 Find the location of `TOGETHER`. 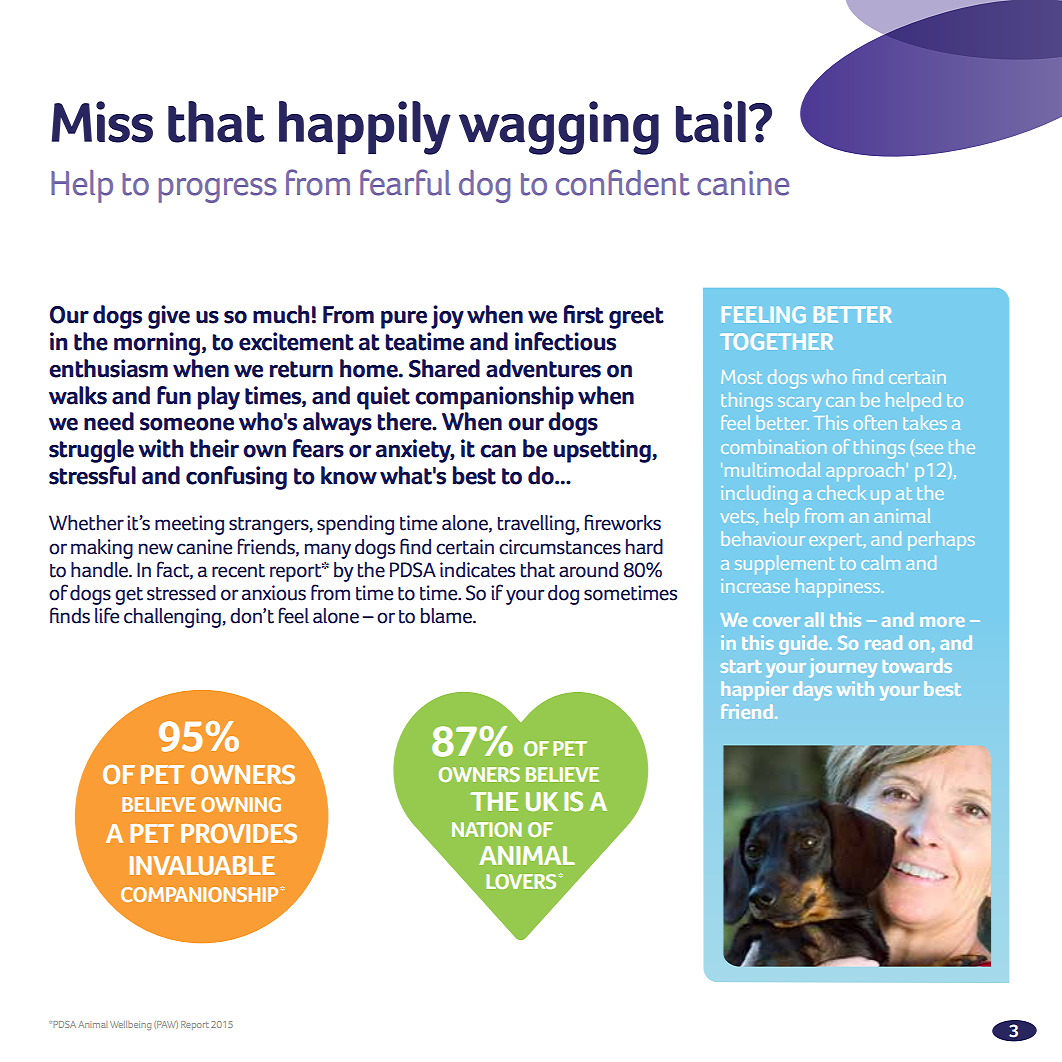

TOGETHER is located at coordinates (776, 341).
